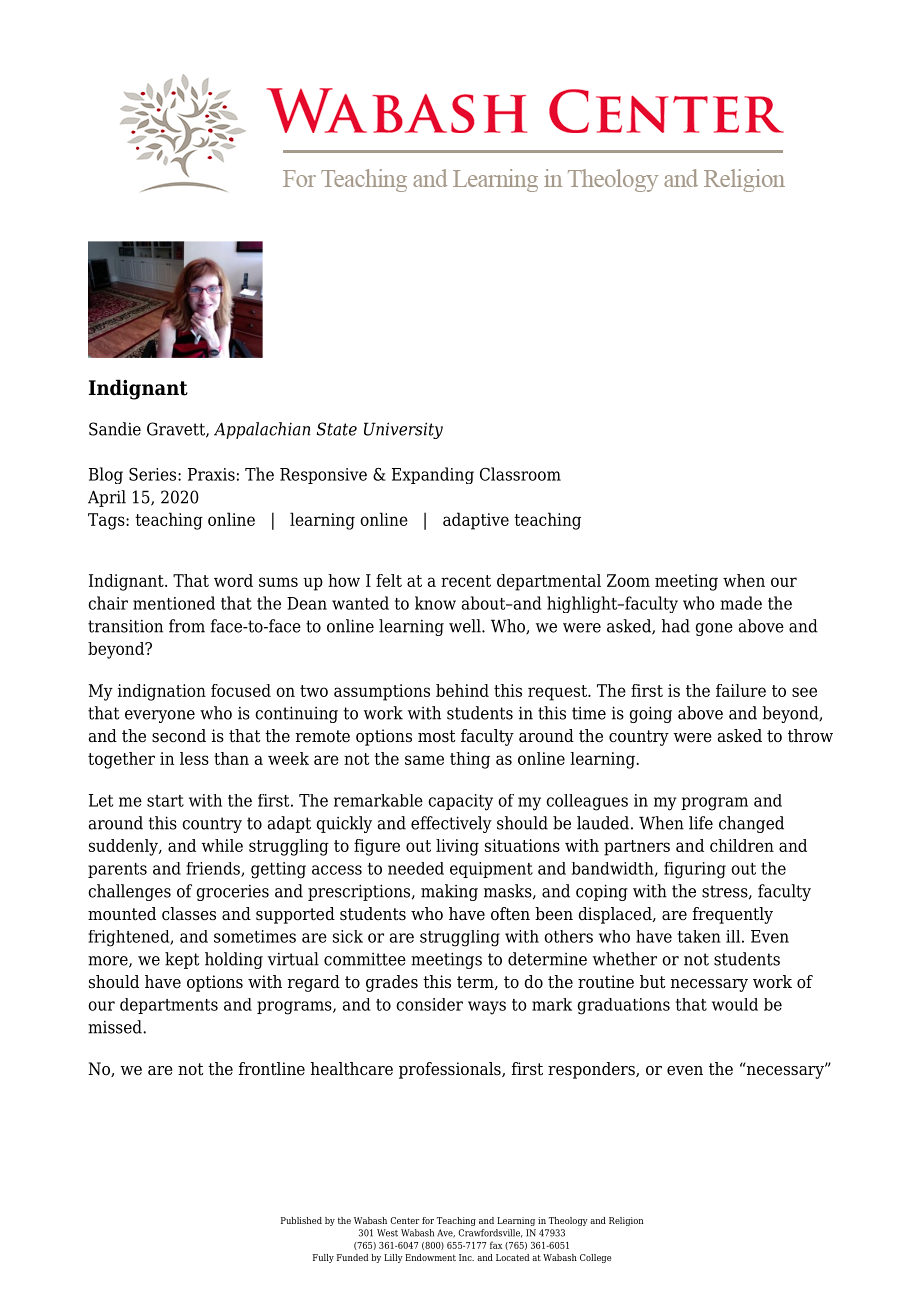 This screenshot has width=924, height=1308. Describe the element at coordinates (429, 1004) in the screenshot. I see `consider` at that location.
